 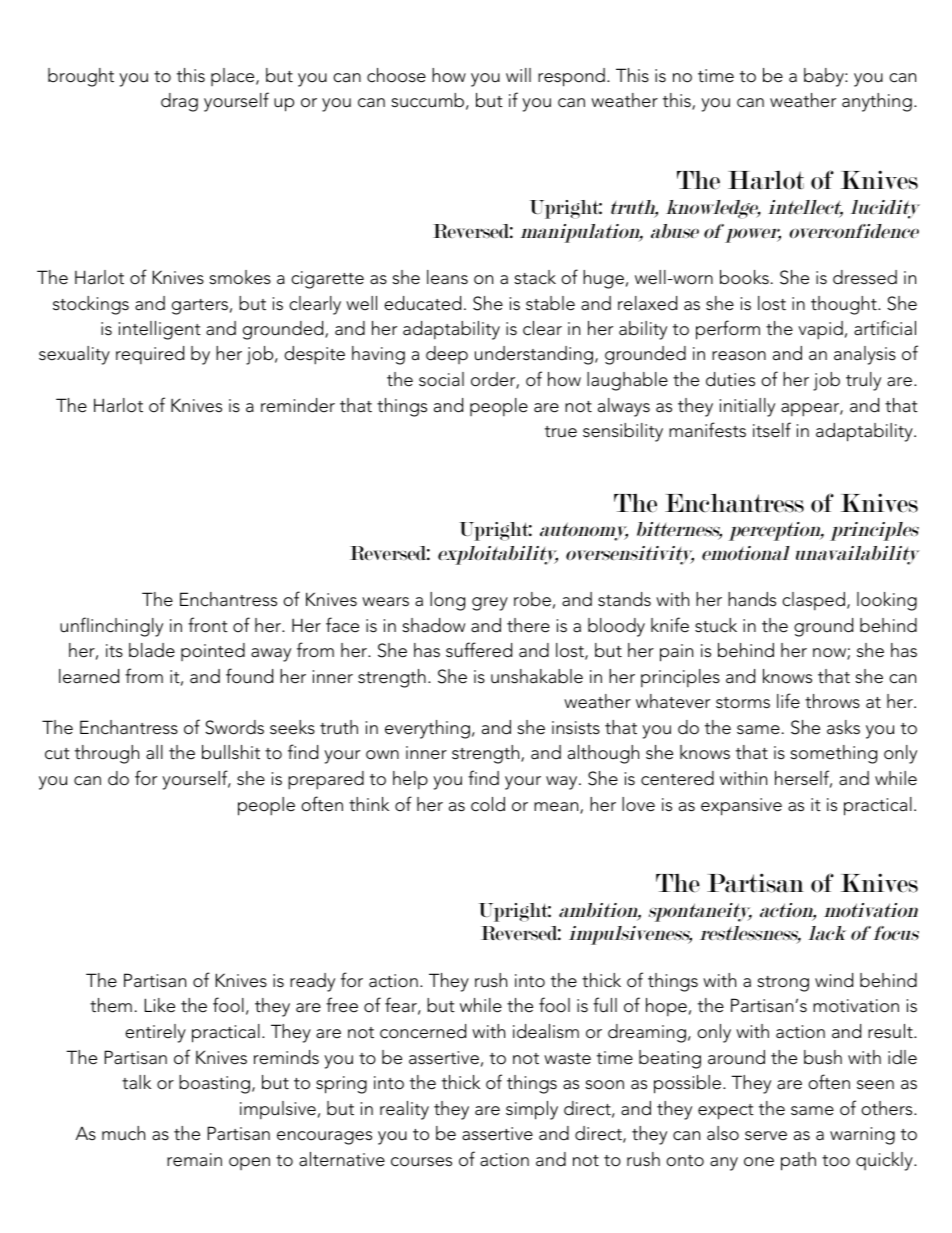 I want to click on drag, so click(x=179, y=102).
